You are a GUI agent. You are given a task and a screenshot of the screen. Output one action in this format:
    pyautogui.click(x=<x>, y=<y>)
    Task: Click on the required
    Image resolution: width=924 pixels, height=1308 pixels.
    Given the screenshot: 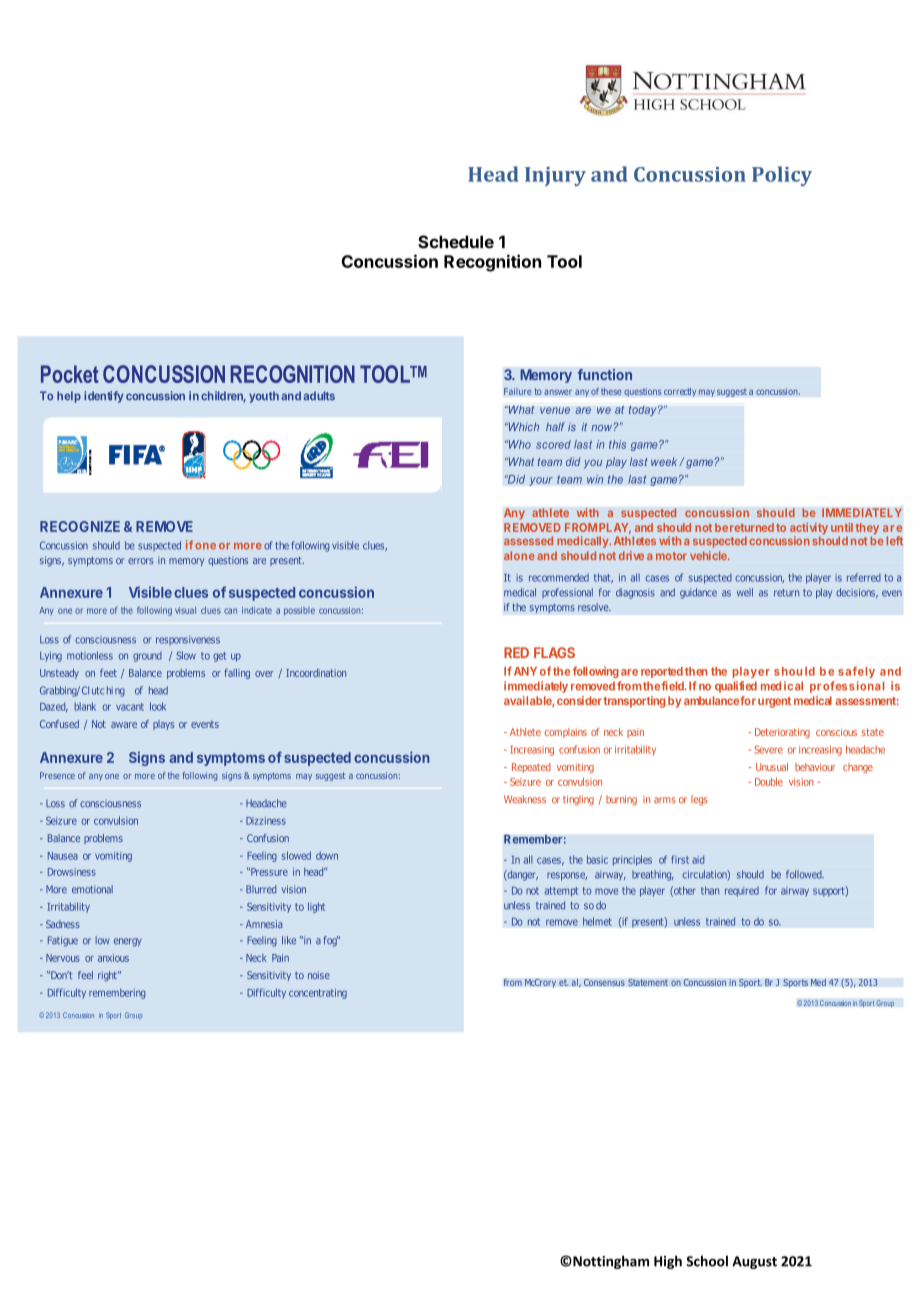 What is the action you would take?
    pyautogui.click(x=742, y=891)
